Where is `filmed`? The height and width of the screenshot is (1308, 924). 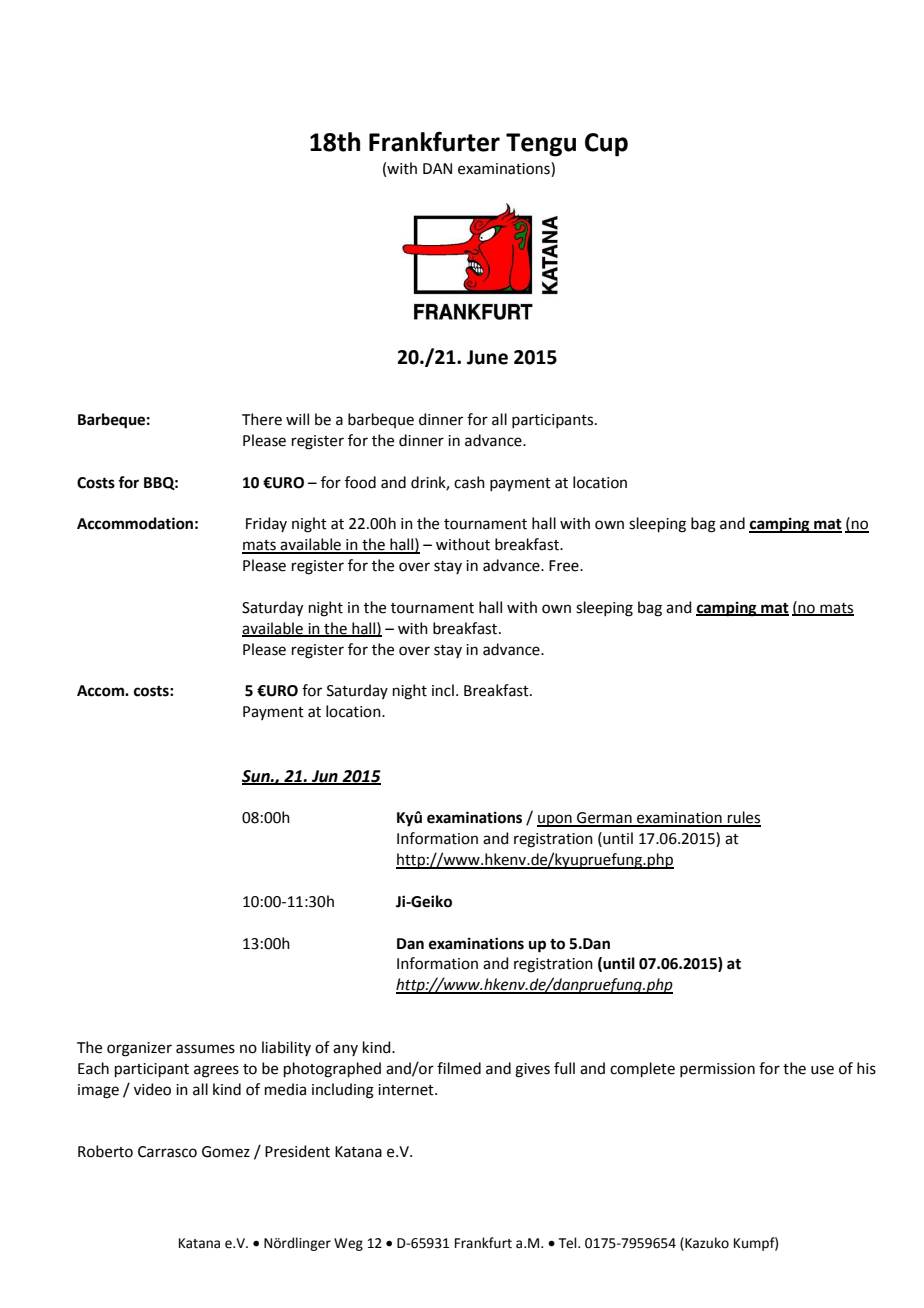 filmed is located at coordinates (459, 1068).
